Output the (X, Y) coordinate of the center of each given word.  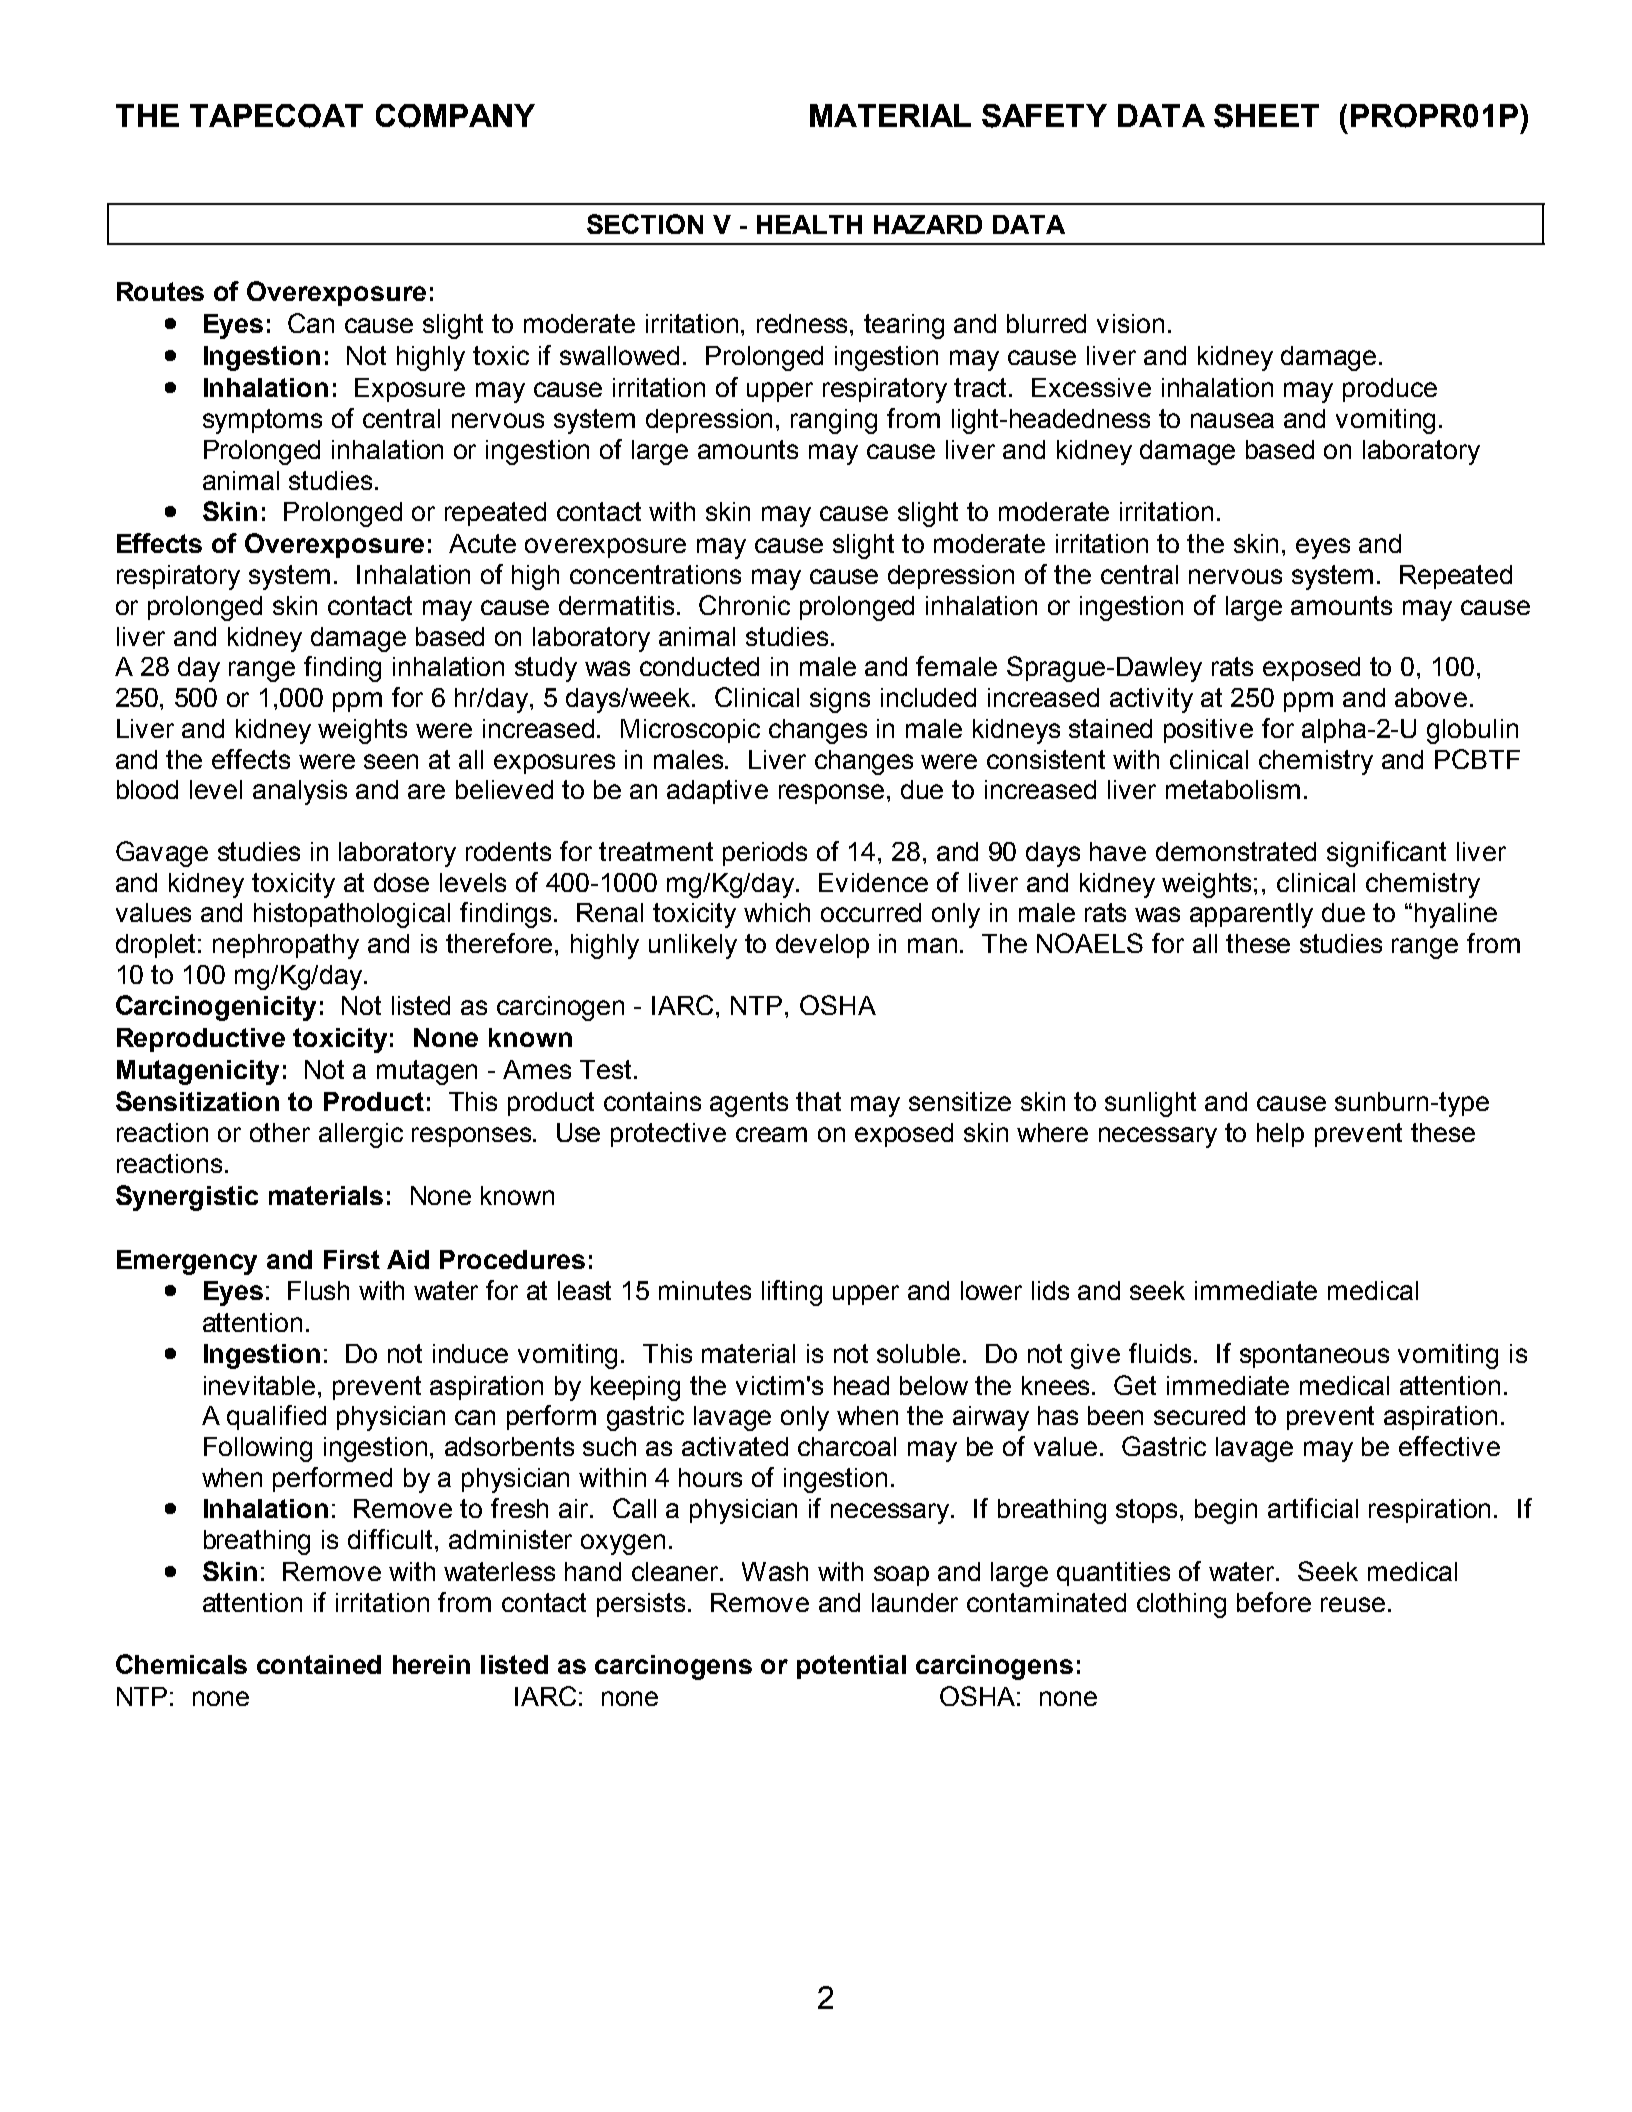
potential (851, 1667)
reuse (1353, 1604)
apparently (1251, 915)
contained (319, 1664)
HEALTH (809, 224)
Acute (482, 543)
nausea (1232, 420)
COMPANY (455, 116)
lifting (792, 1293)
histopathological (352, 915)
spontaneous (1314, 1356)
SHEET (1266, 116)
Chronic (744, 605)
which (777, 912)
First (352, 1259)
